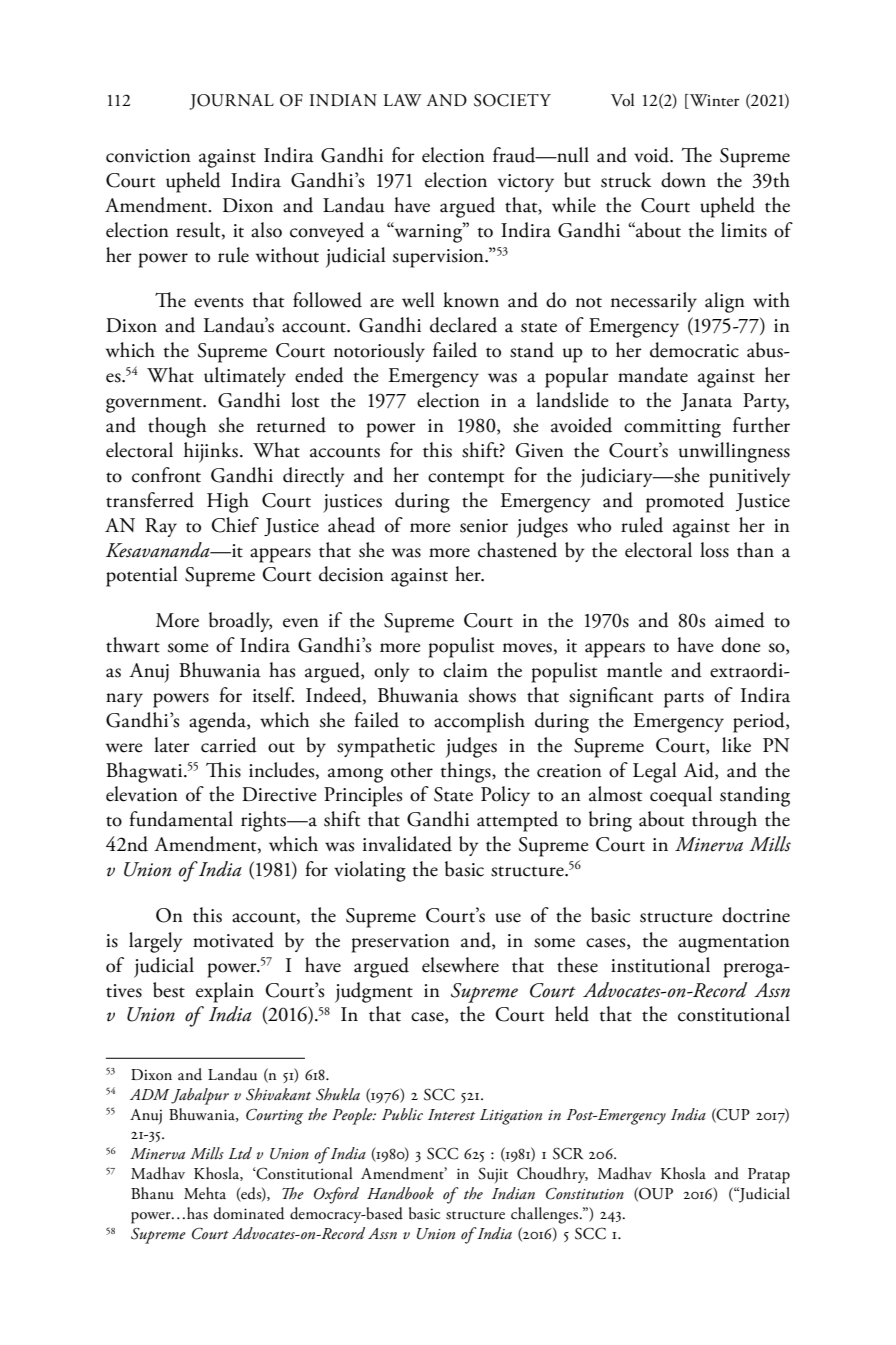 This page has height=1345, width=896. What do you see at coordinates (133, 645) in the page?
I see `thwart` at bounding box center [133, 645].
